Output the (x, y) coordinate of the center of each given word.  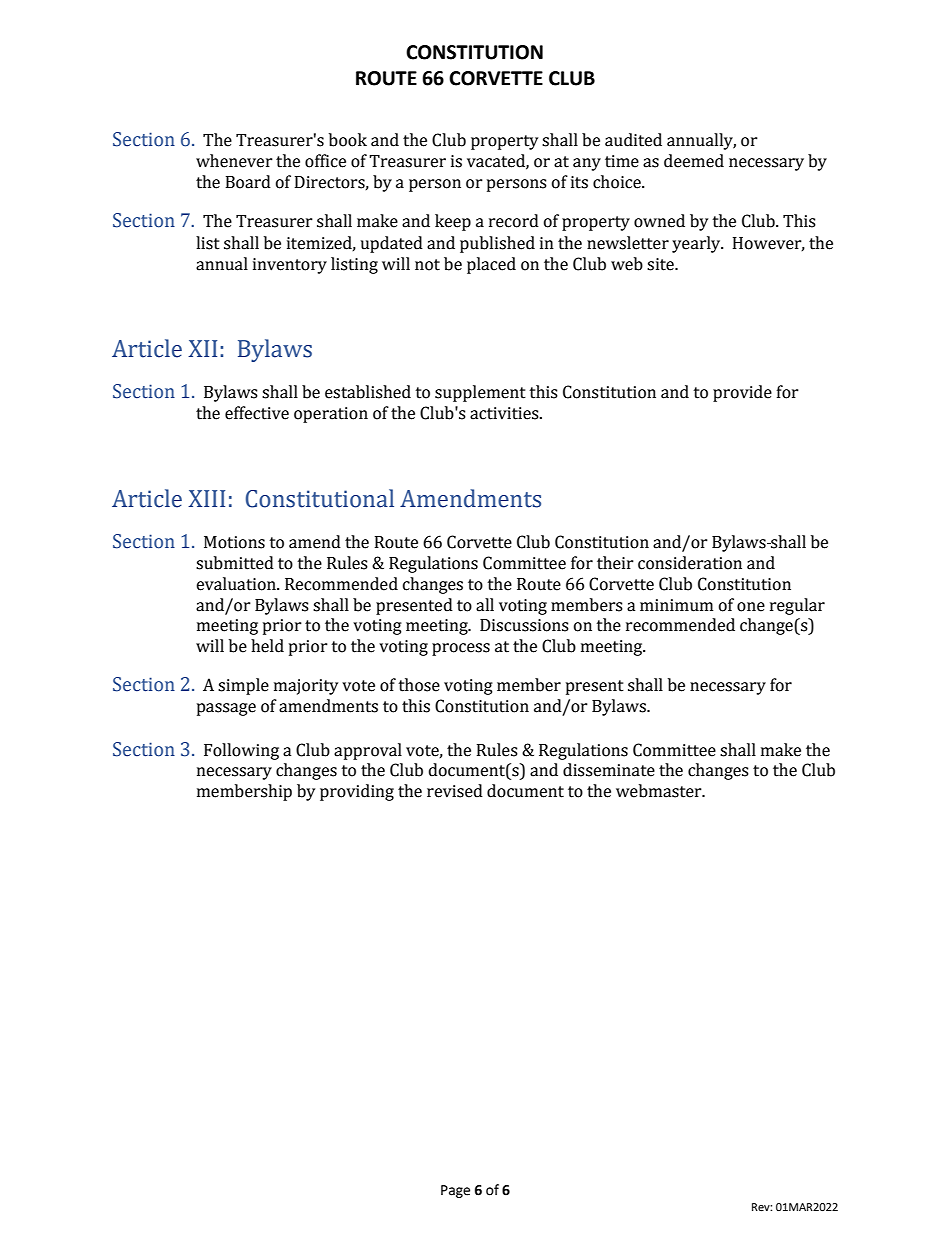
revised (455, 791)
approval (368, 751)
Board (248, 182)
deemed (694, 161)
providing (357, 792)
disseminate (609, 770)
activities (505, 413)
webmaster (660, 791)
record (514, 221)
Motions (234, 542)
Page (455, 1191)
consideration (690, 563)
